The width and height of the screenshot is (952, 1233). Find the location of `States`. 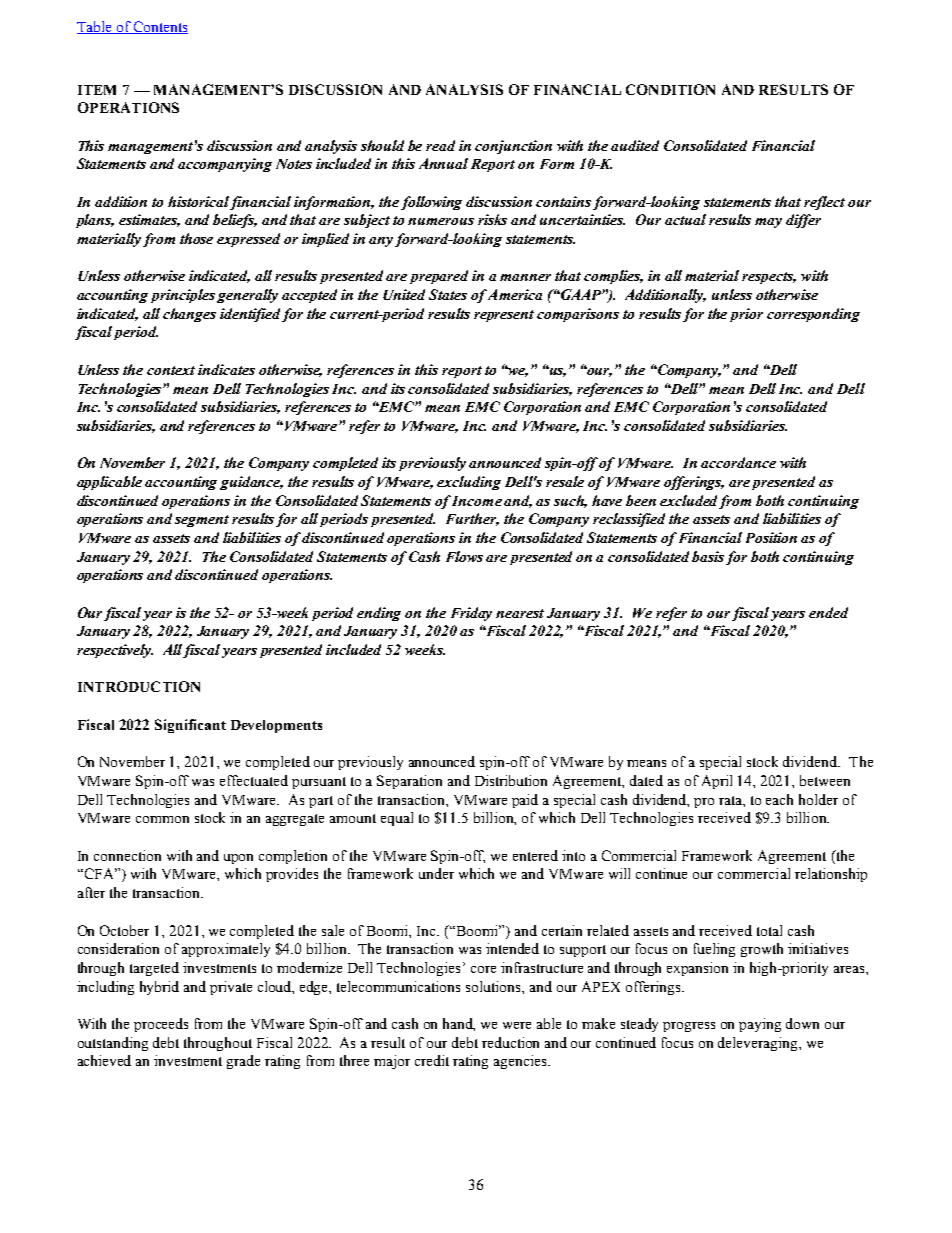

States is located at coordinates (448, 294).
